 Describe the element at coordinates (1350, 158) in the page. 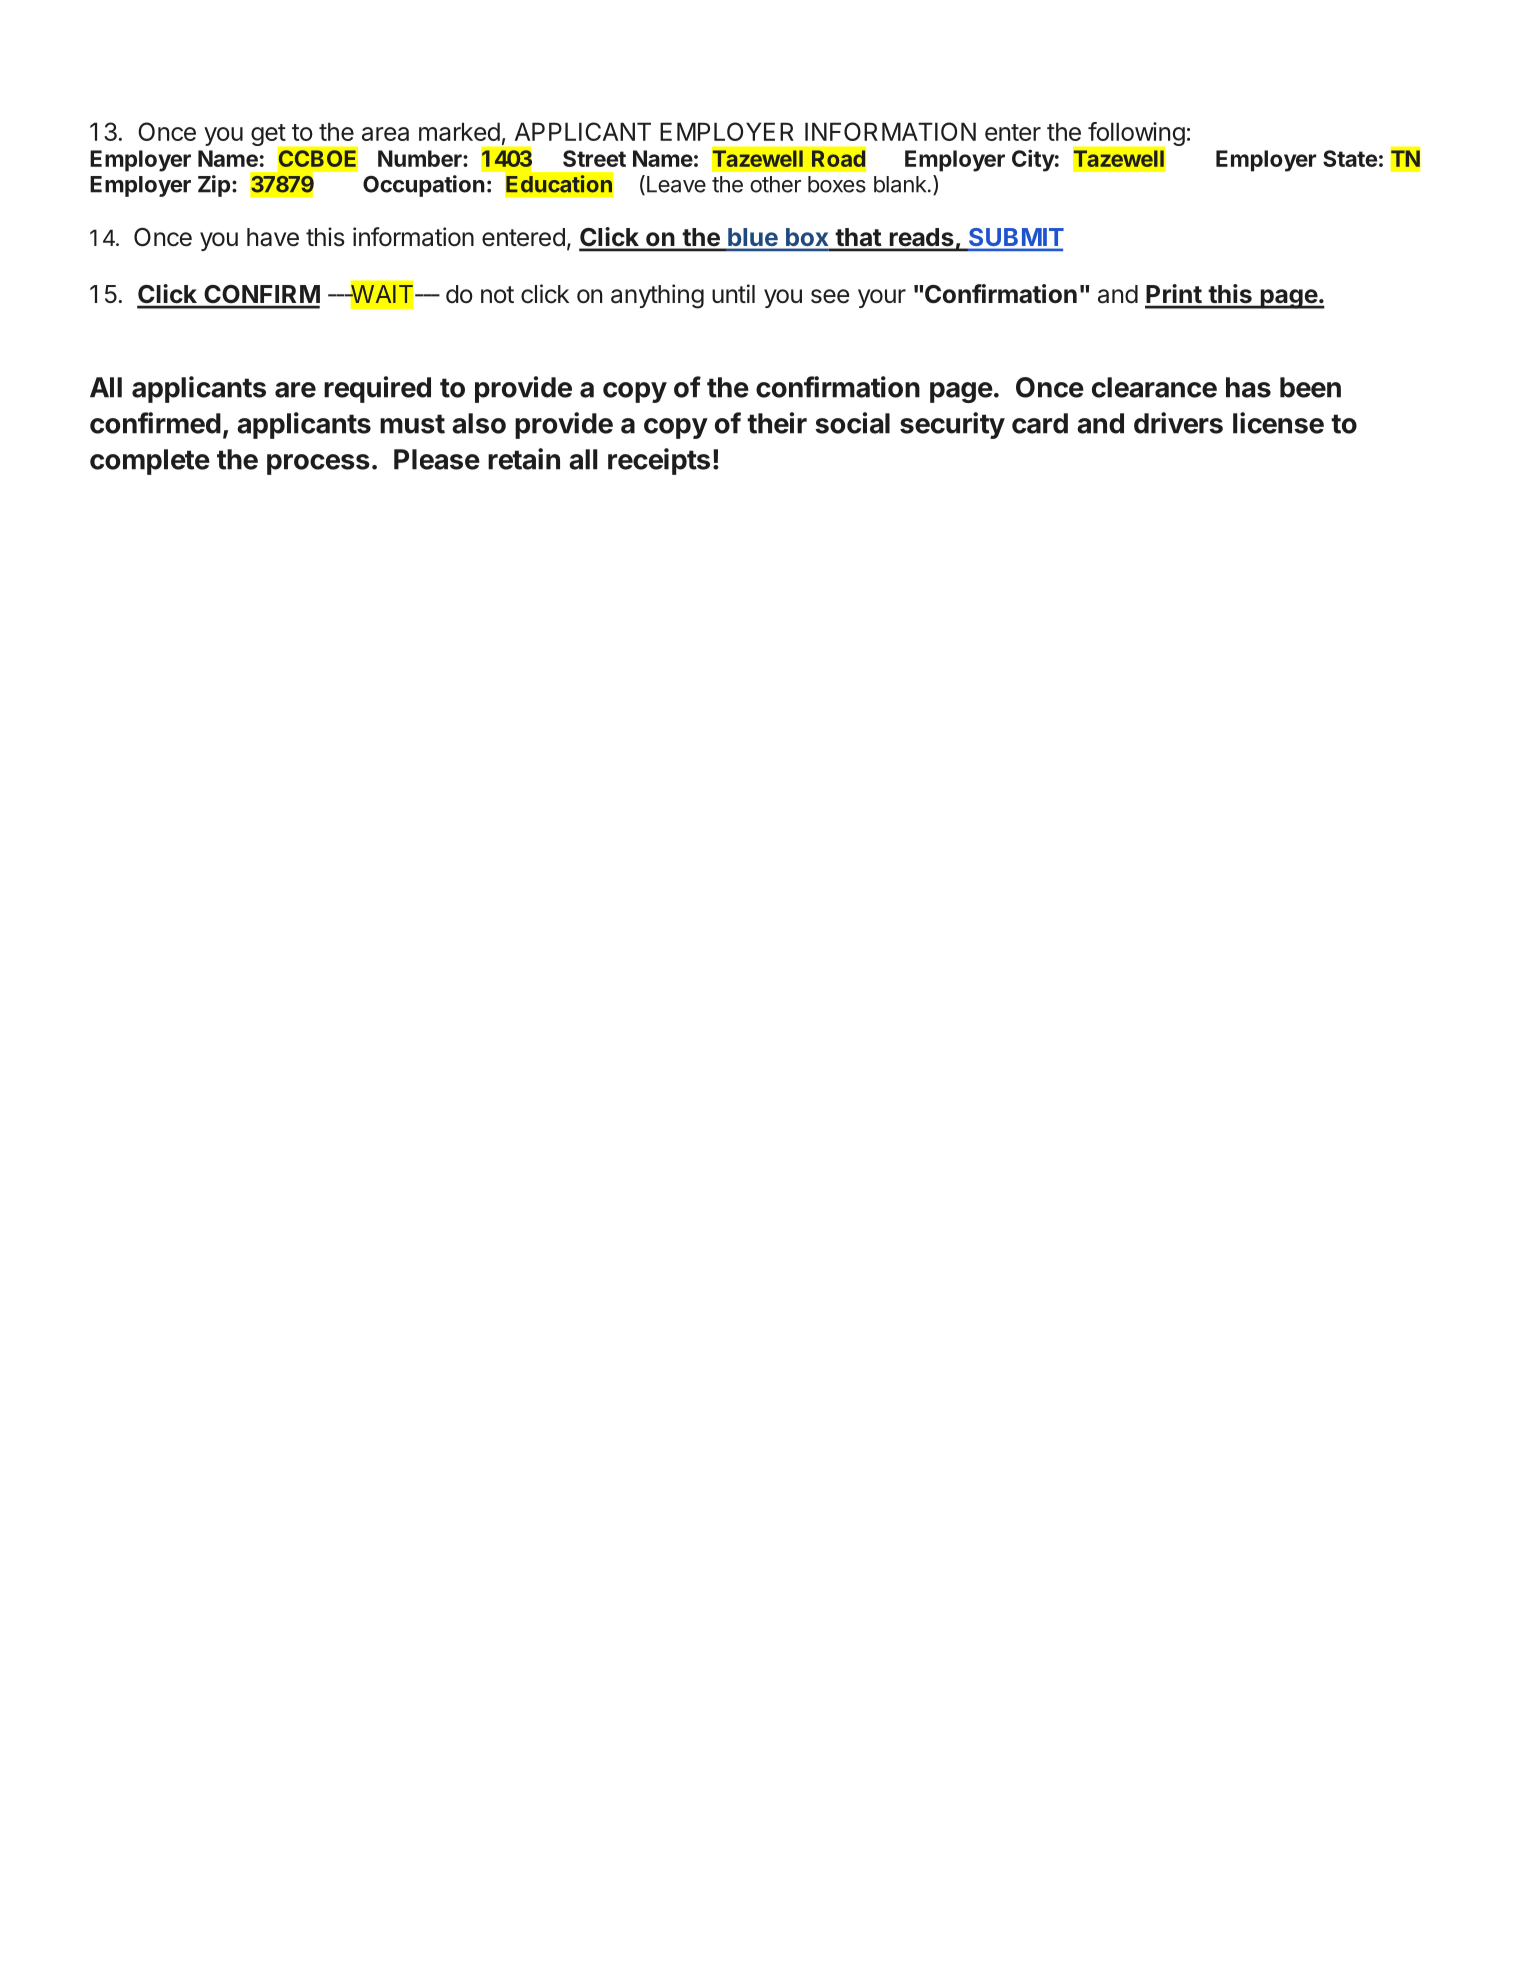

I see `State` at that location.
